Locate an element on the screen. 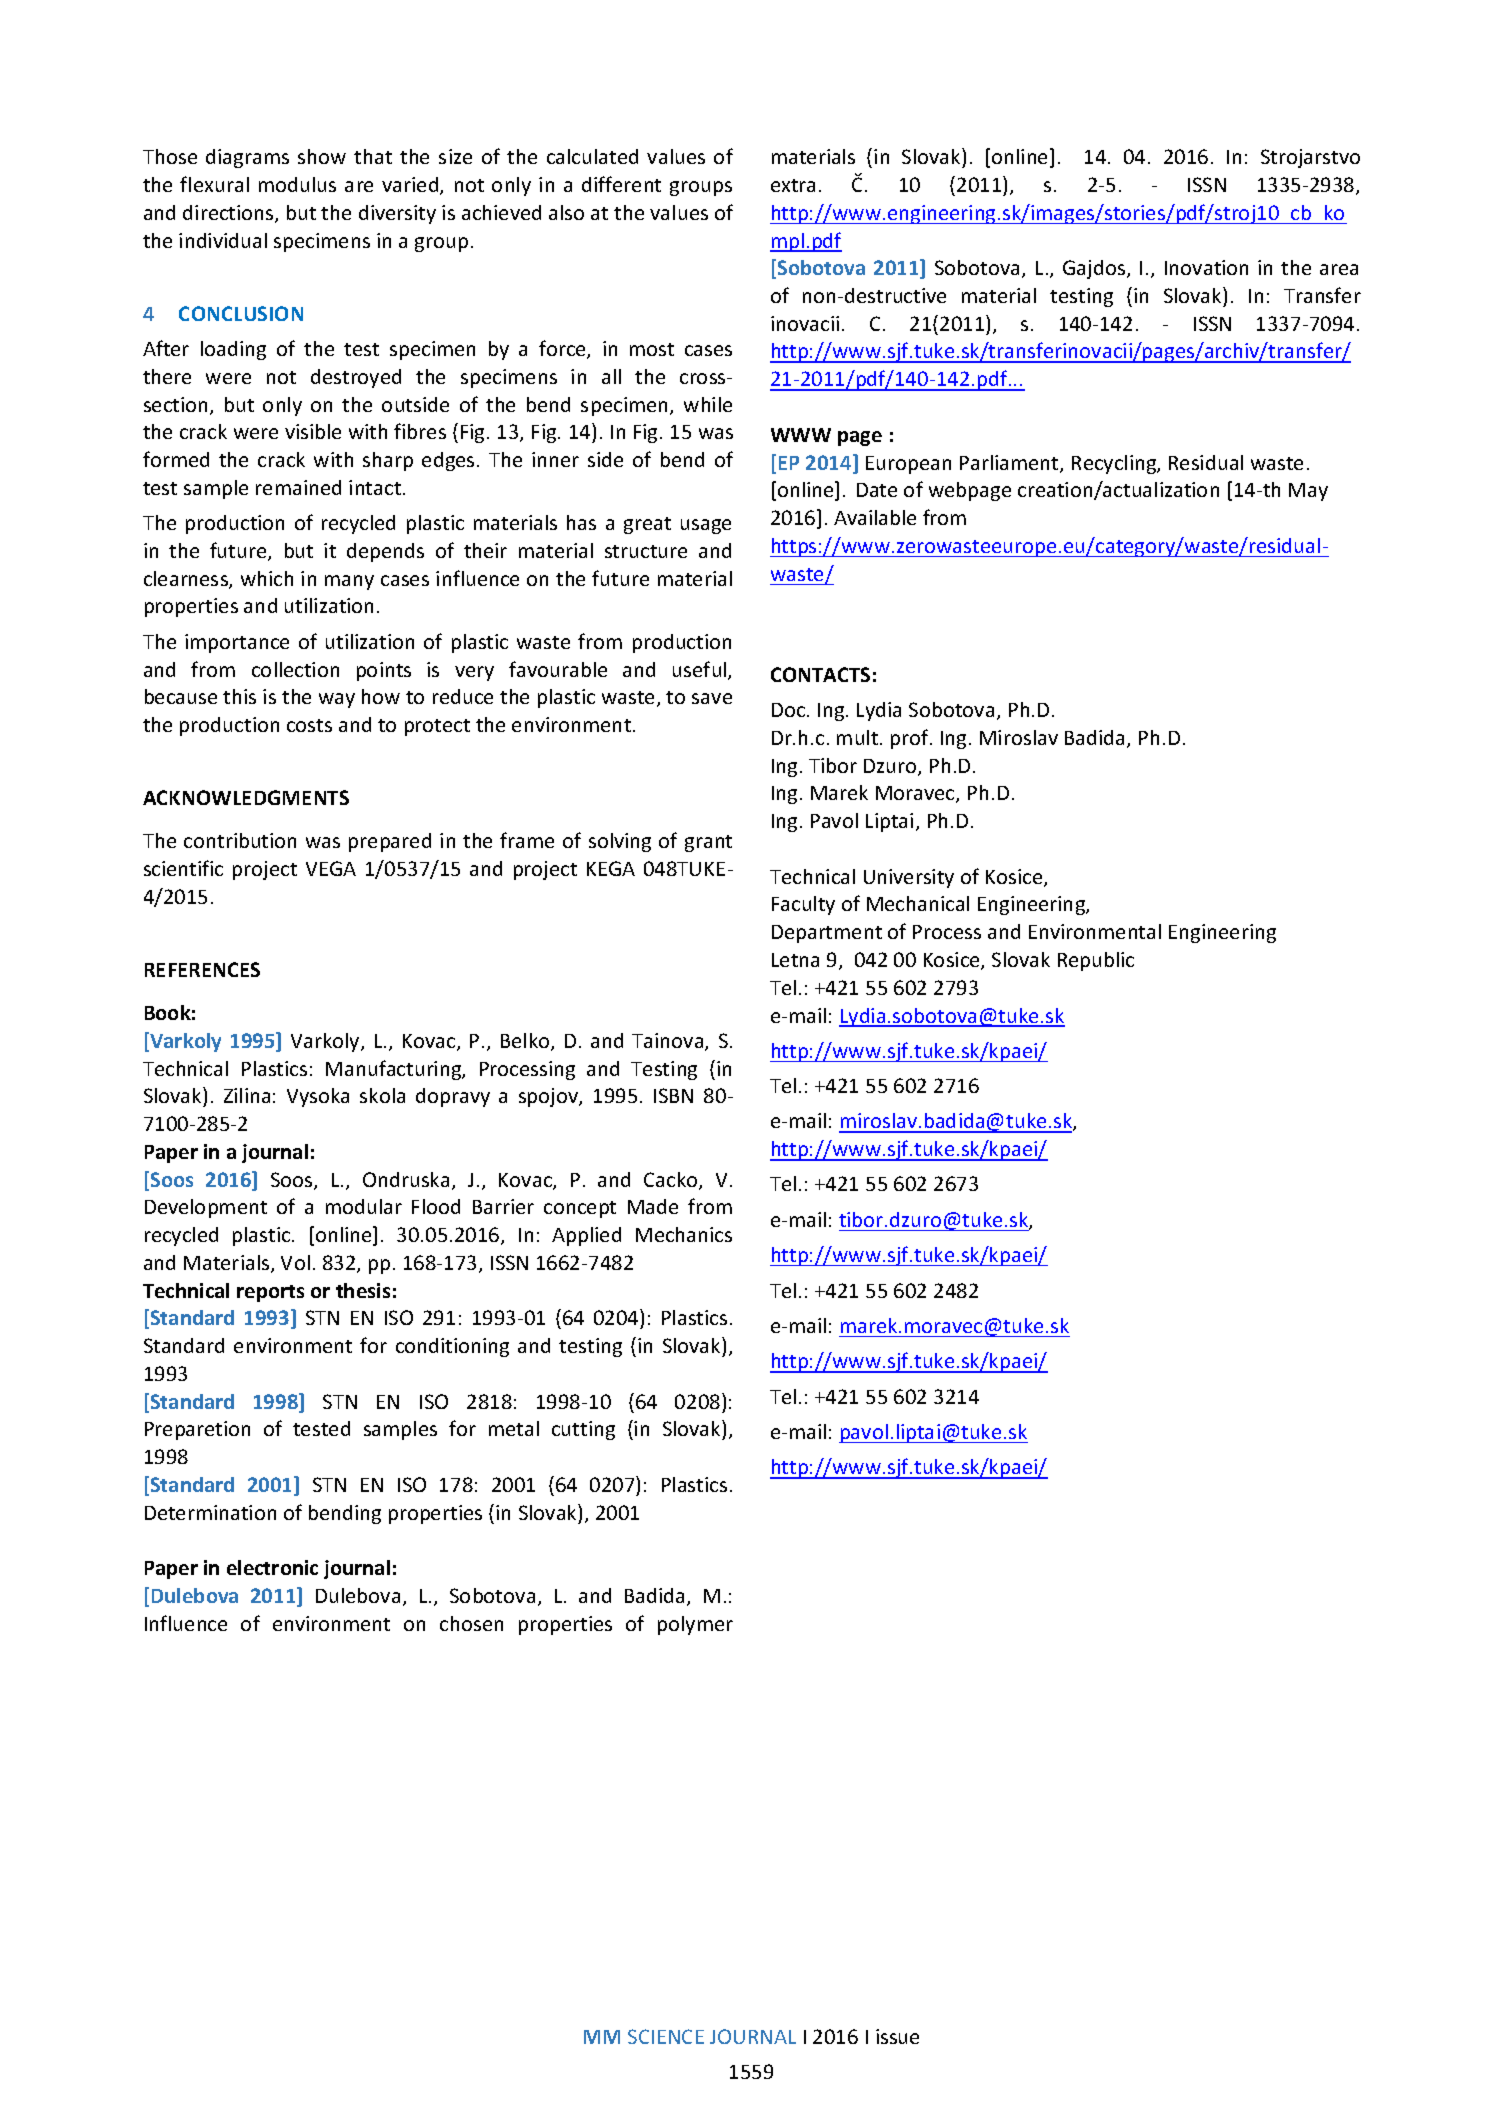 This screenshot has width=1504, height=2127. usage is located at coordinates (706, 526).
